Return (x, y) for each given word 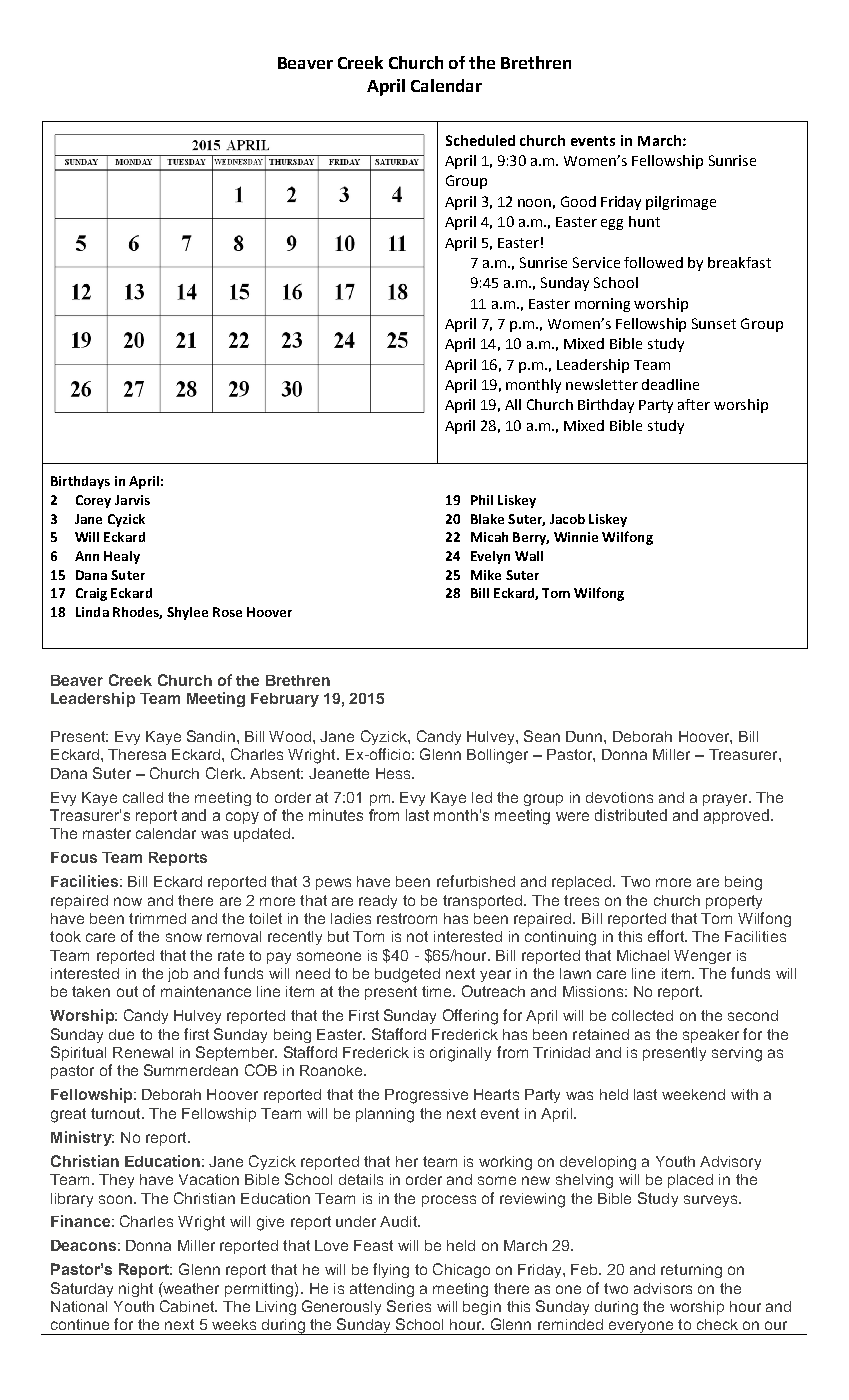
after (694, 404)
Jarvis (132, 500)
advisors (663, 1288)
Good (578, 201)
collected (642, 1015)
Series (409, 1306)
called (143, 797)
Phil (482, 500)
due (121, 1034)
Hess (394, 773)
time (438, 991)
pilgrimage (681, 203)
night (136, 1290)
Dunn (585, 736)
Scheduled (480, 140)
